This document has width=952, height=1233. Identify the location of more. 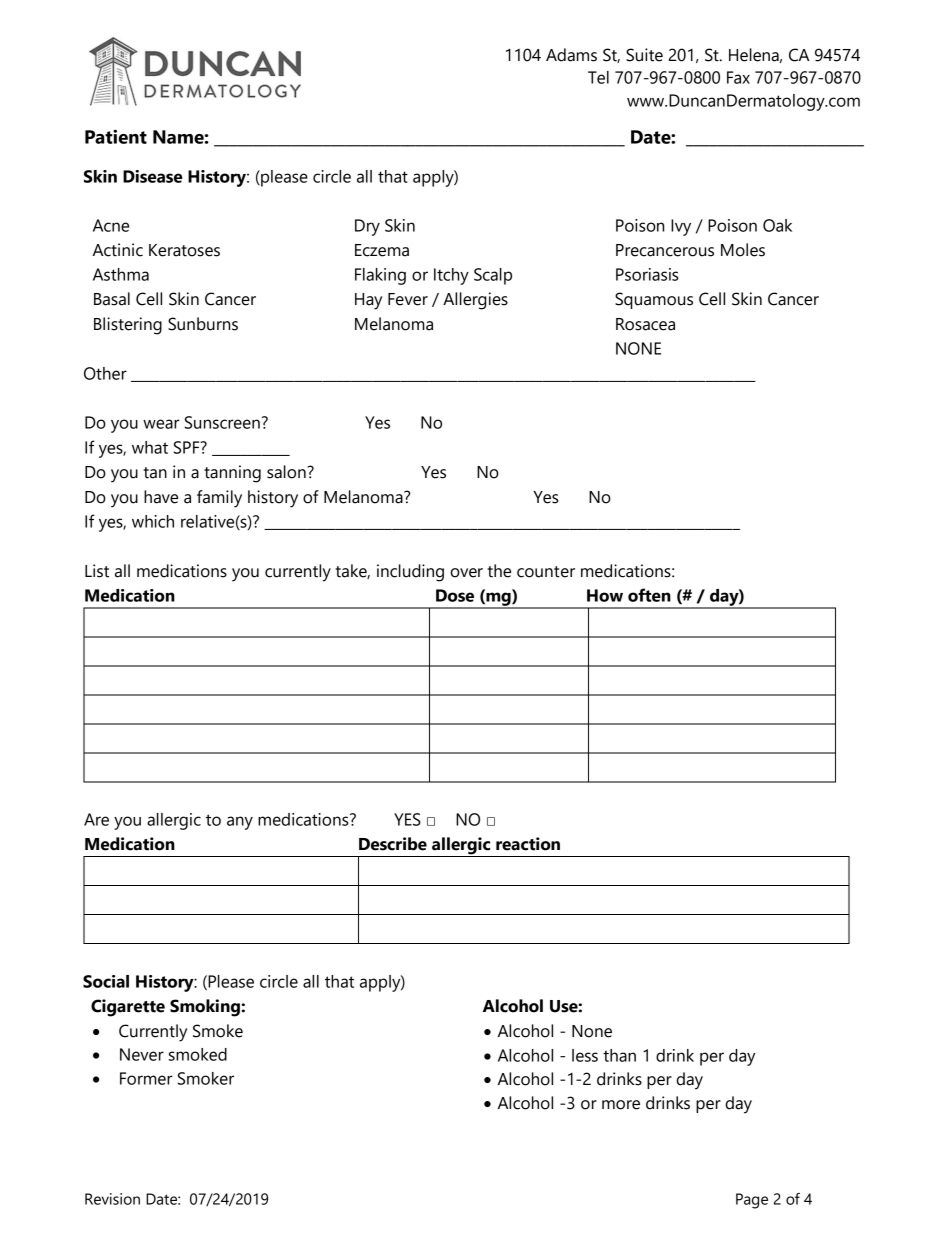
(621, 1105).
